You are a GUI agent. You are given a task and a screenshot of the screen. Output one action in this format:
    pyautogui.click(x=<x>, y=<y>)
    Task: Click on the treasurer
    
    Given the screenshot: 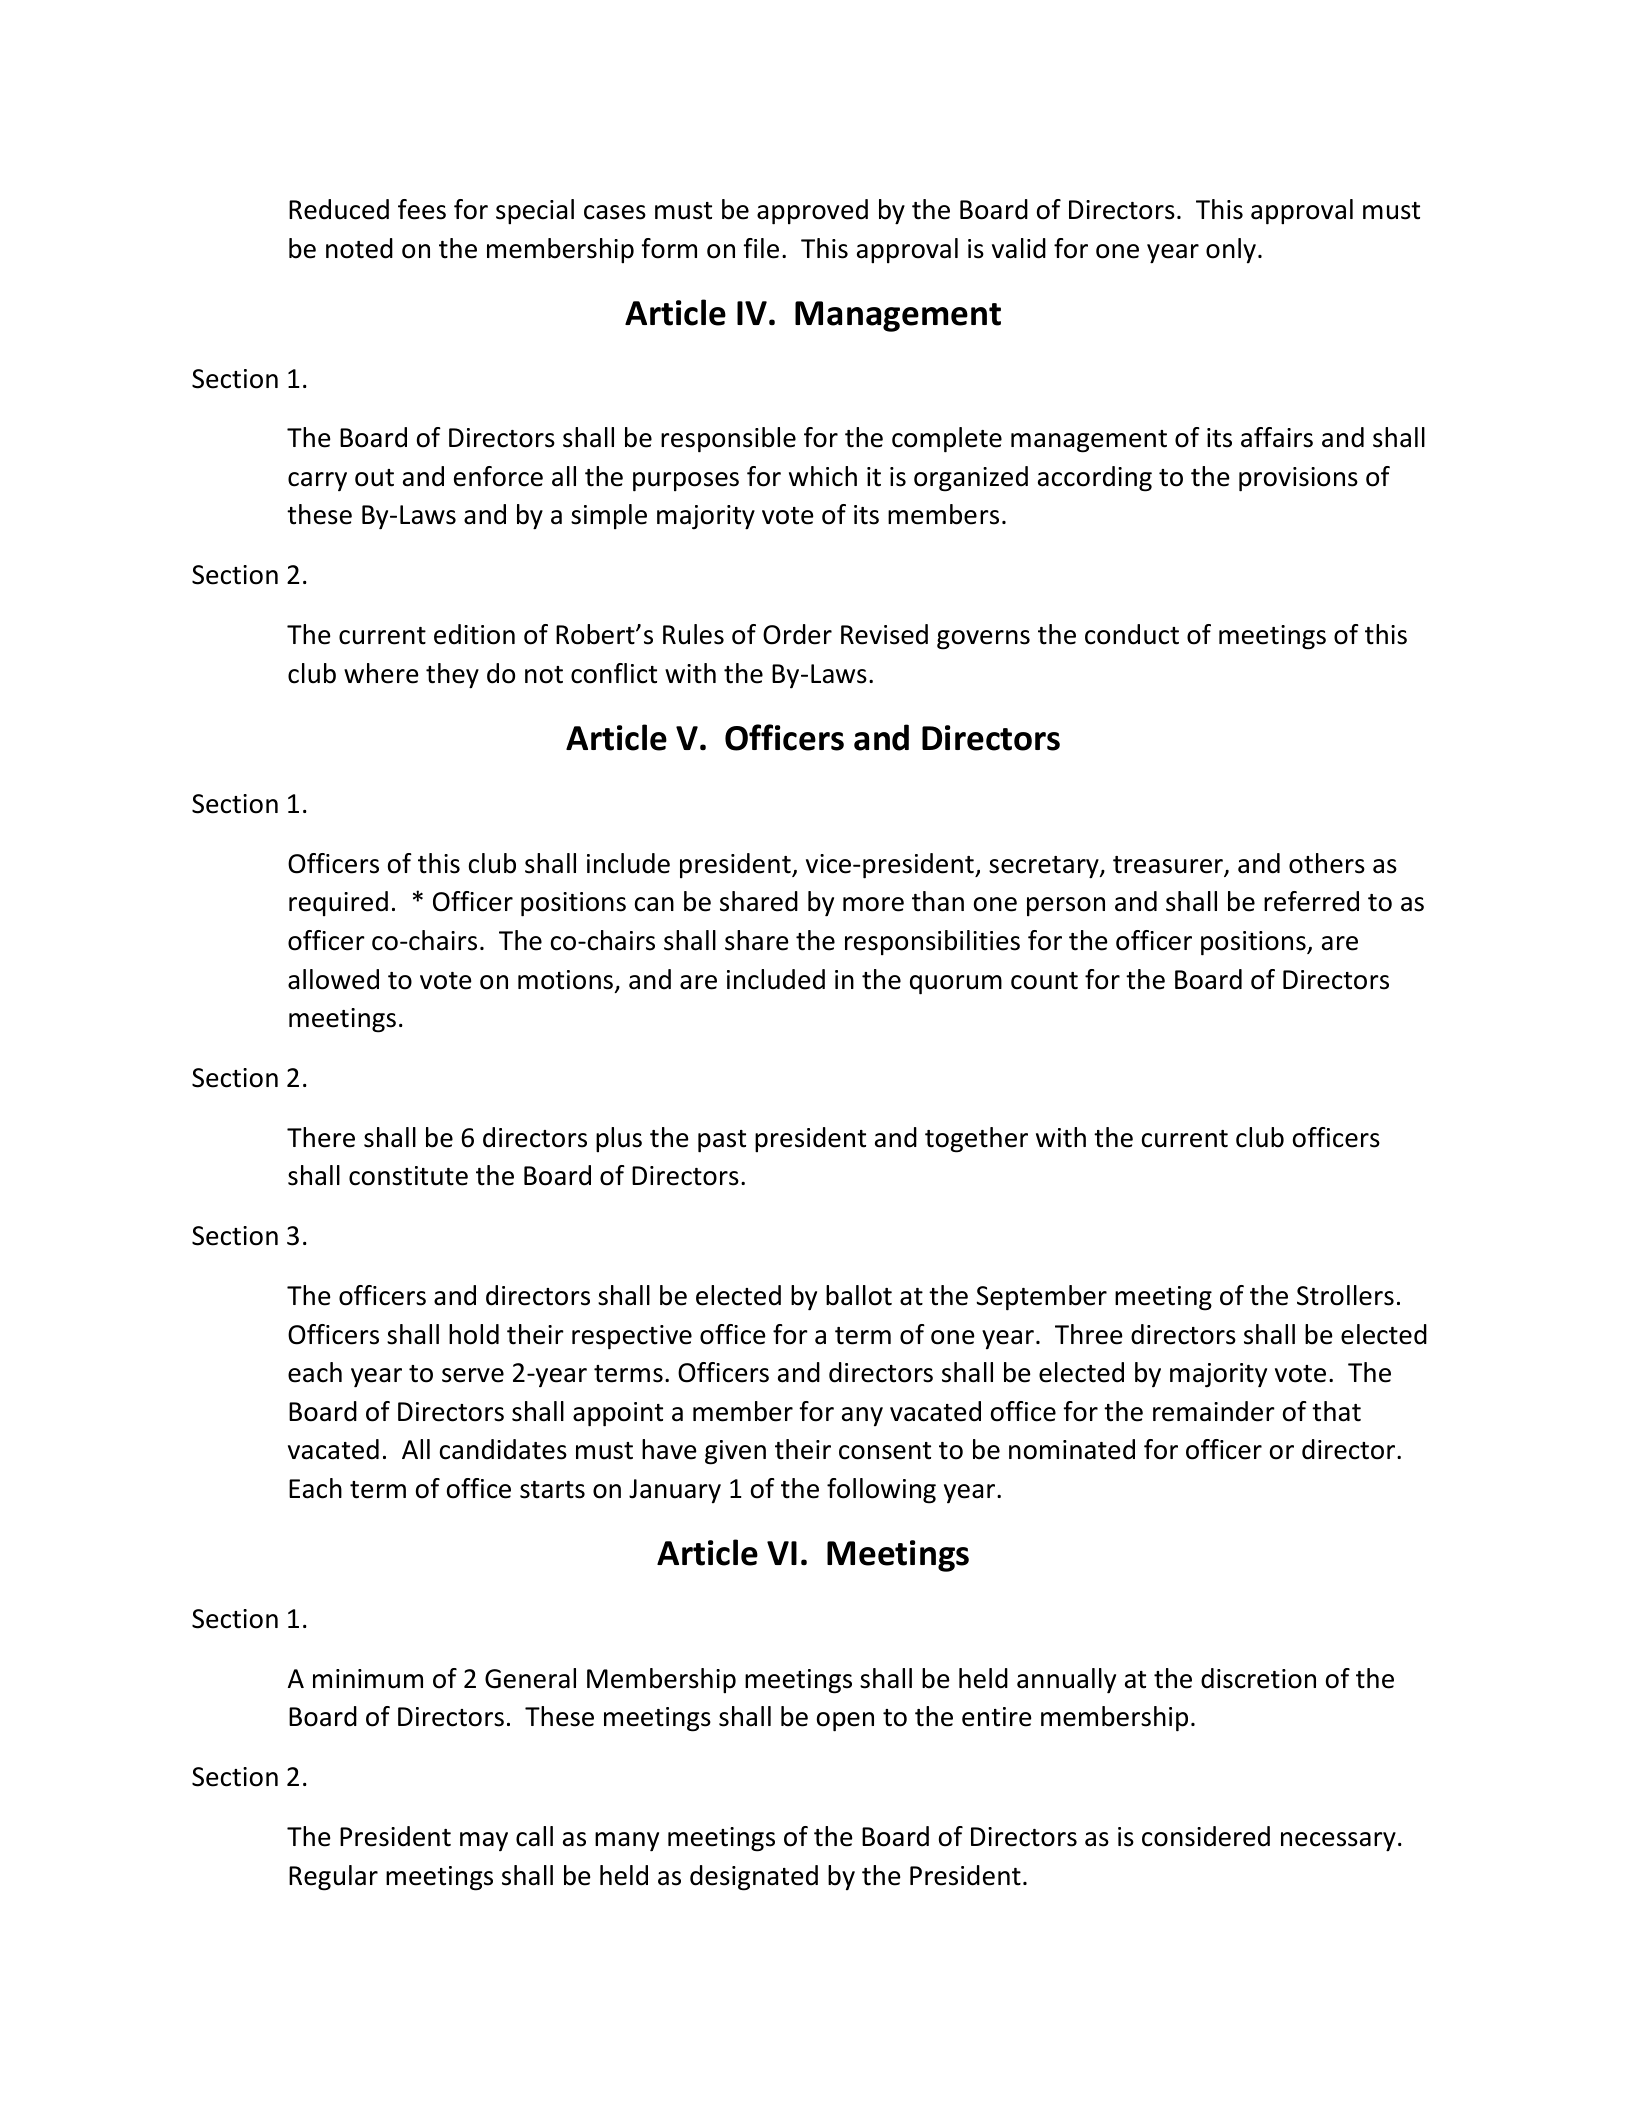 What is the action you would take?
    pyautogui.click(x=1169, y=866)
